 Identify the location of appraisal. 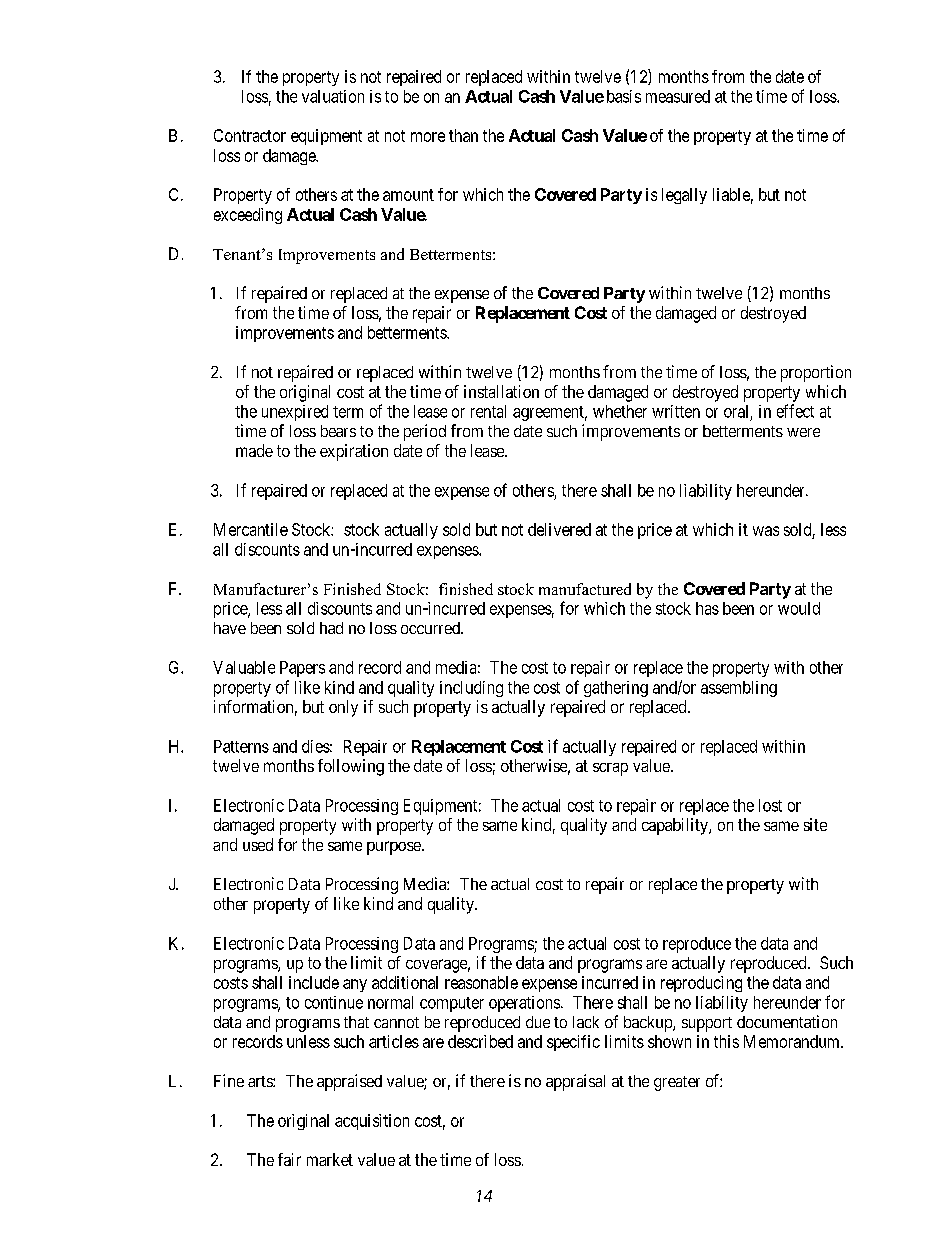
(575, 1082).
